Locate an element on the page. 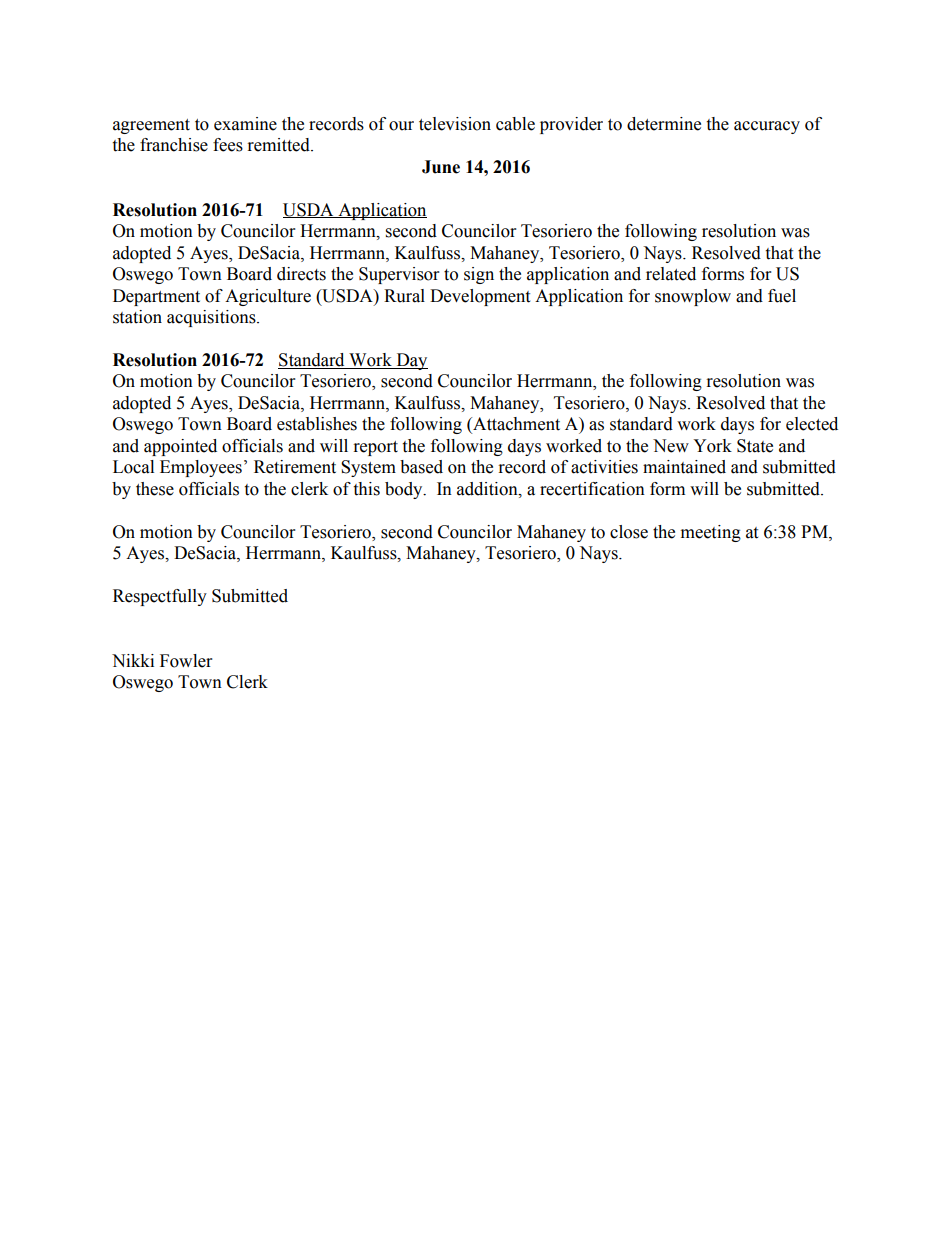 This page has height=1233, width=952. television is located at coordinates (455, 124).
